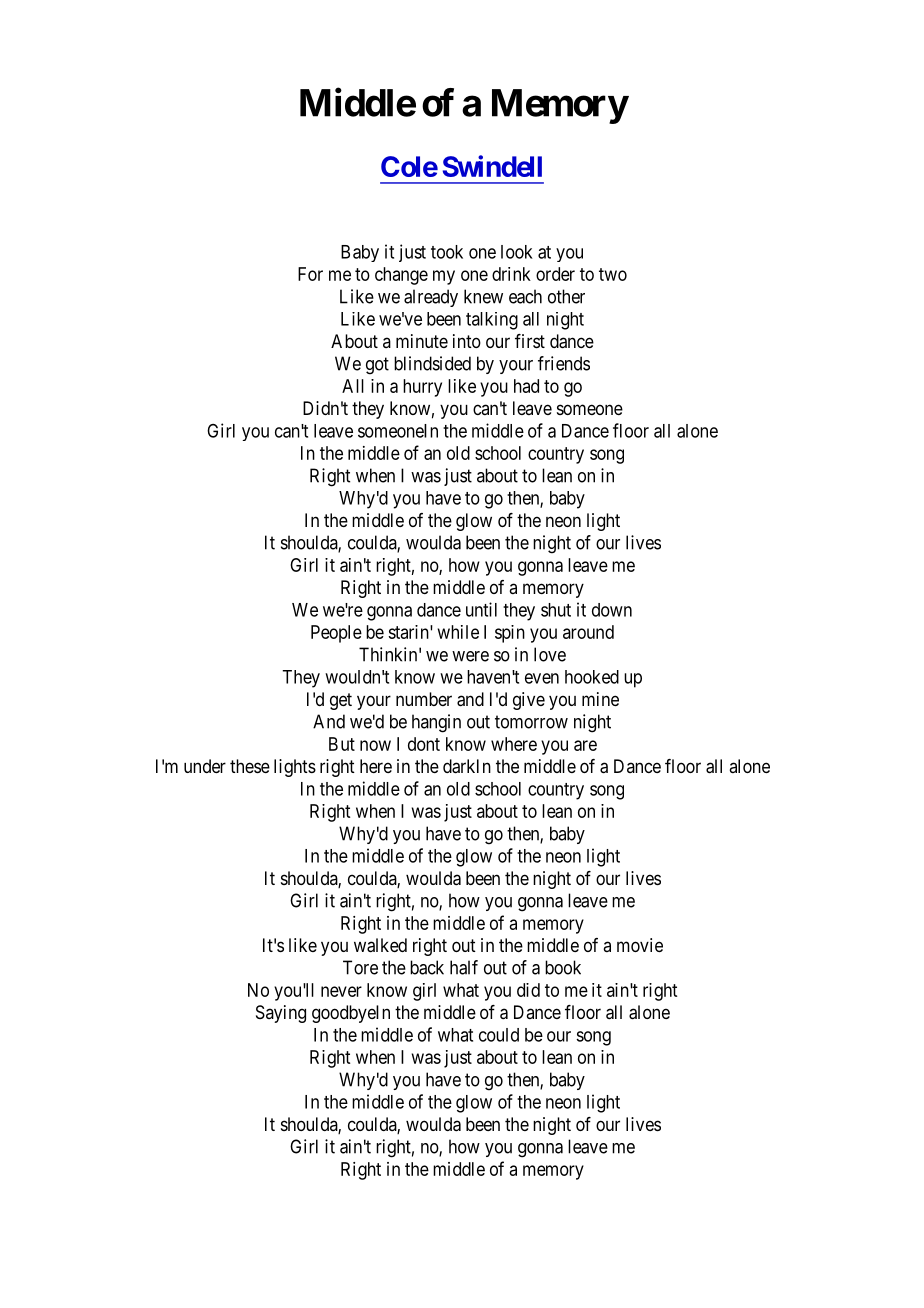 The height and width of the page is (1308, 924). What do you see at coordinates (613, 274) in the page?
I see `two` at bounding box center [613, 274].
